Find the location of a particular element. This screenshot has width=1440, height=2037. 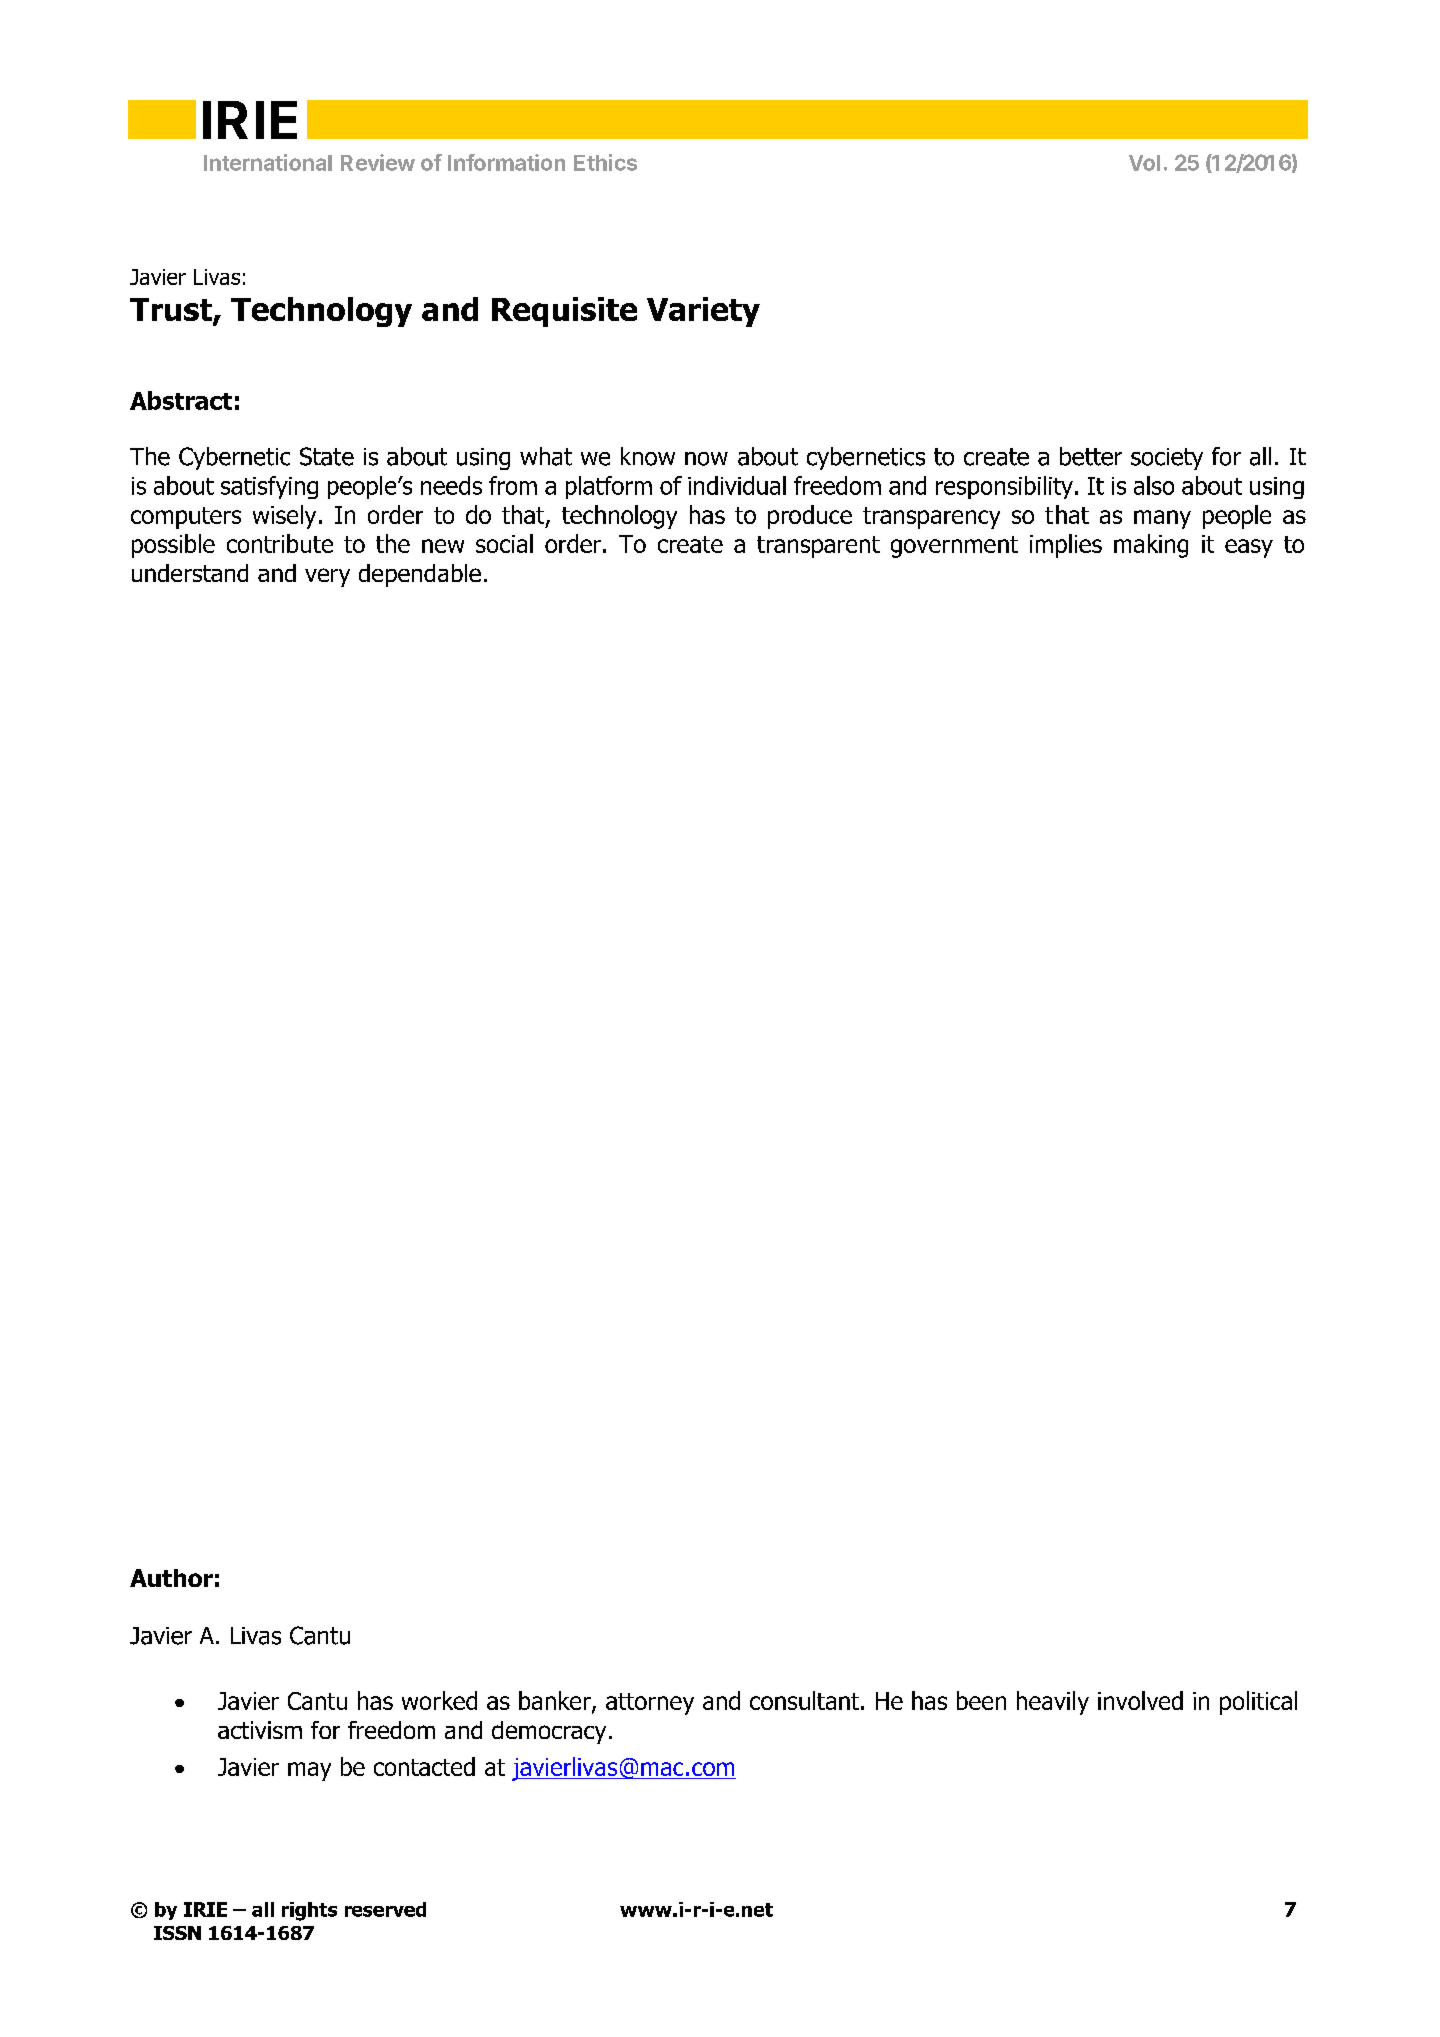

contribute is located at coordinates (280, 543).
